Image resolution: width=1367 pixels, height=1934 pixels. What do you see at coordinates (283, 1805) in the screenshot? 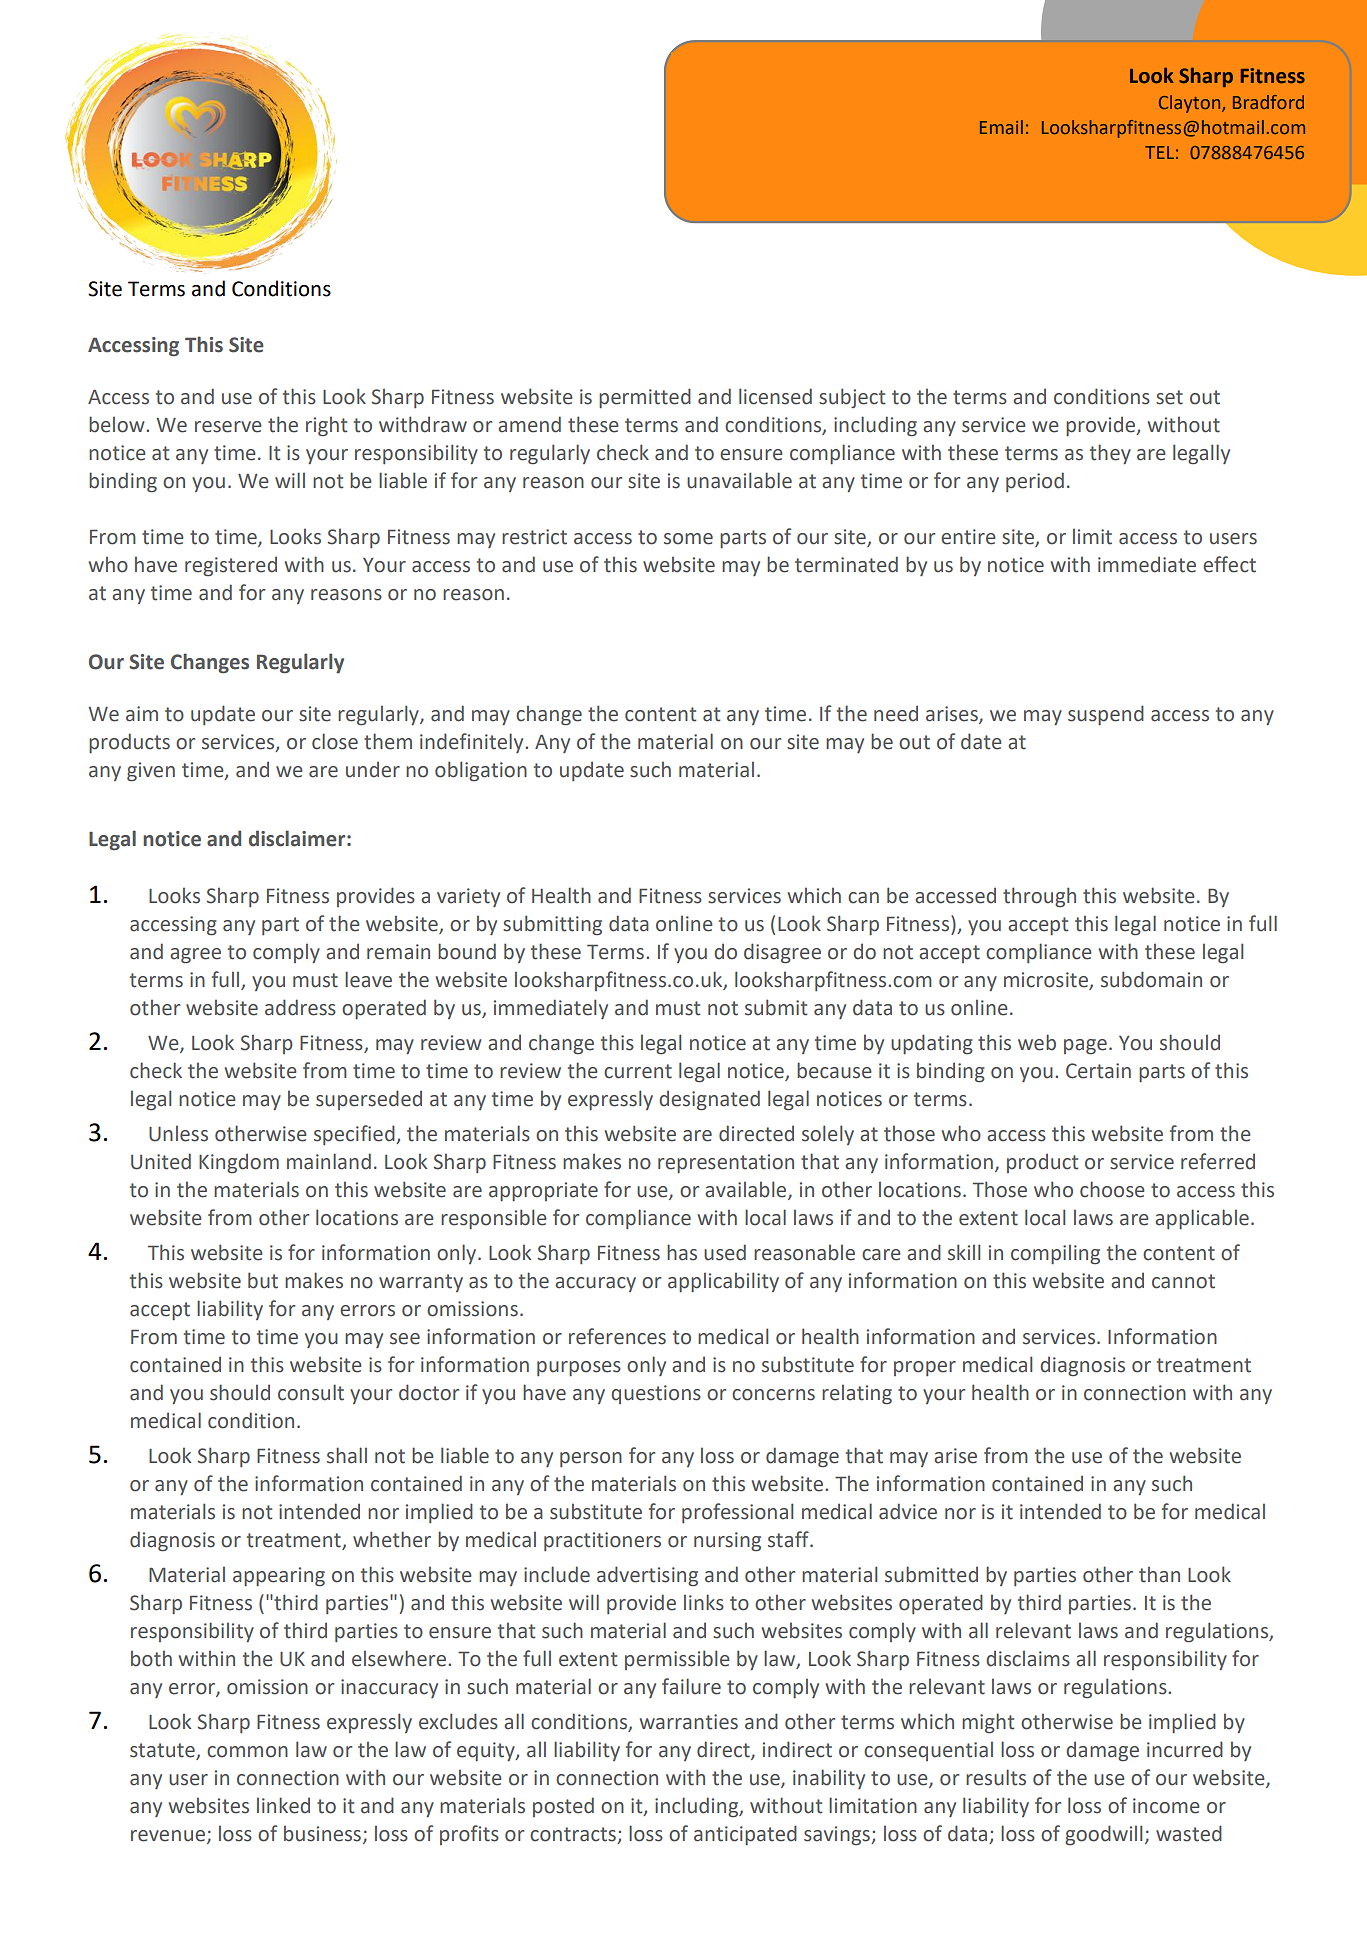
I see `linked` at bounding box center [283, 1805].
